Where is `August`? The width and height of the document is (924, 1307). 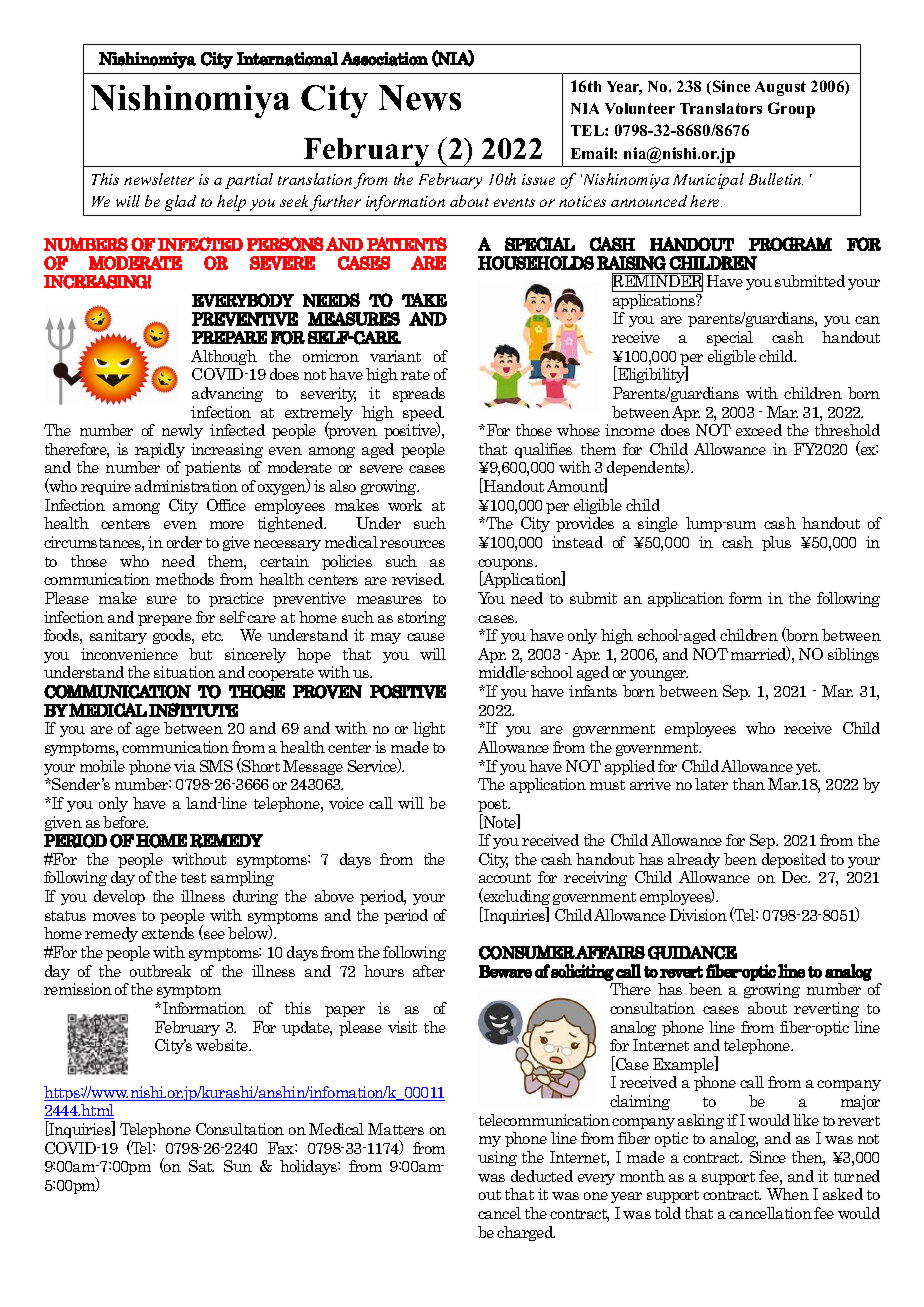
August is located at coordinates (780, 88).
